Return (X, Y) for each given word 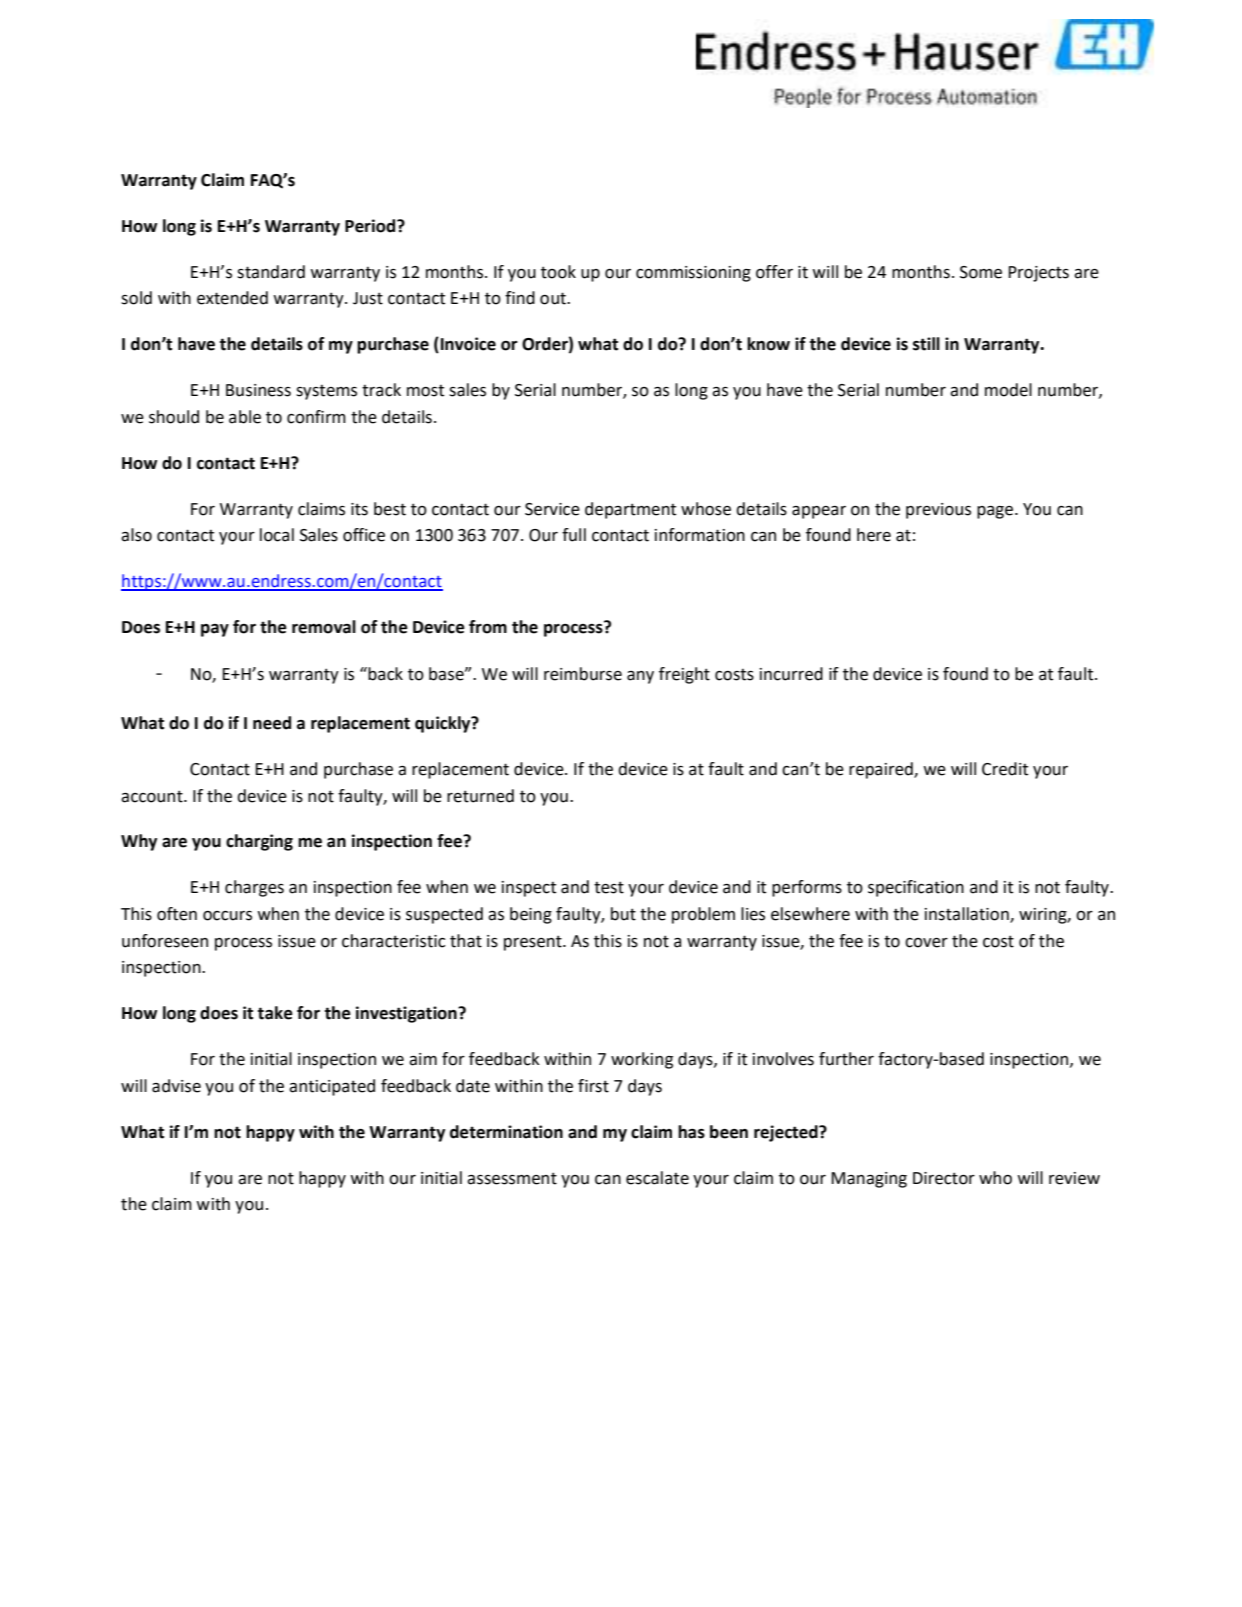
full (574, 535)
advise (176, 1086)
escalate (657, 1178)
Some (981, 272)
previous (938, 511)
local (277, 535)
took (558, 272)
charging (259, 842)
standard (271, 272)
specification (916, 888)
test (609, 887)
